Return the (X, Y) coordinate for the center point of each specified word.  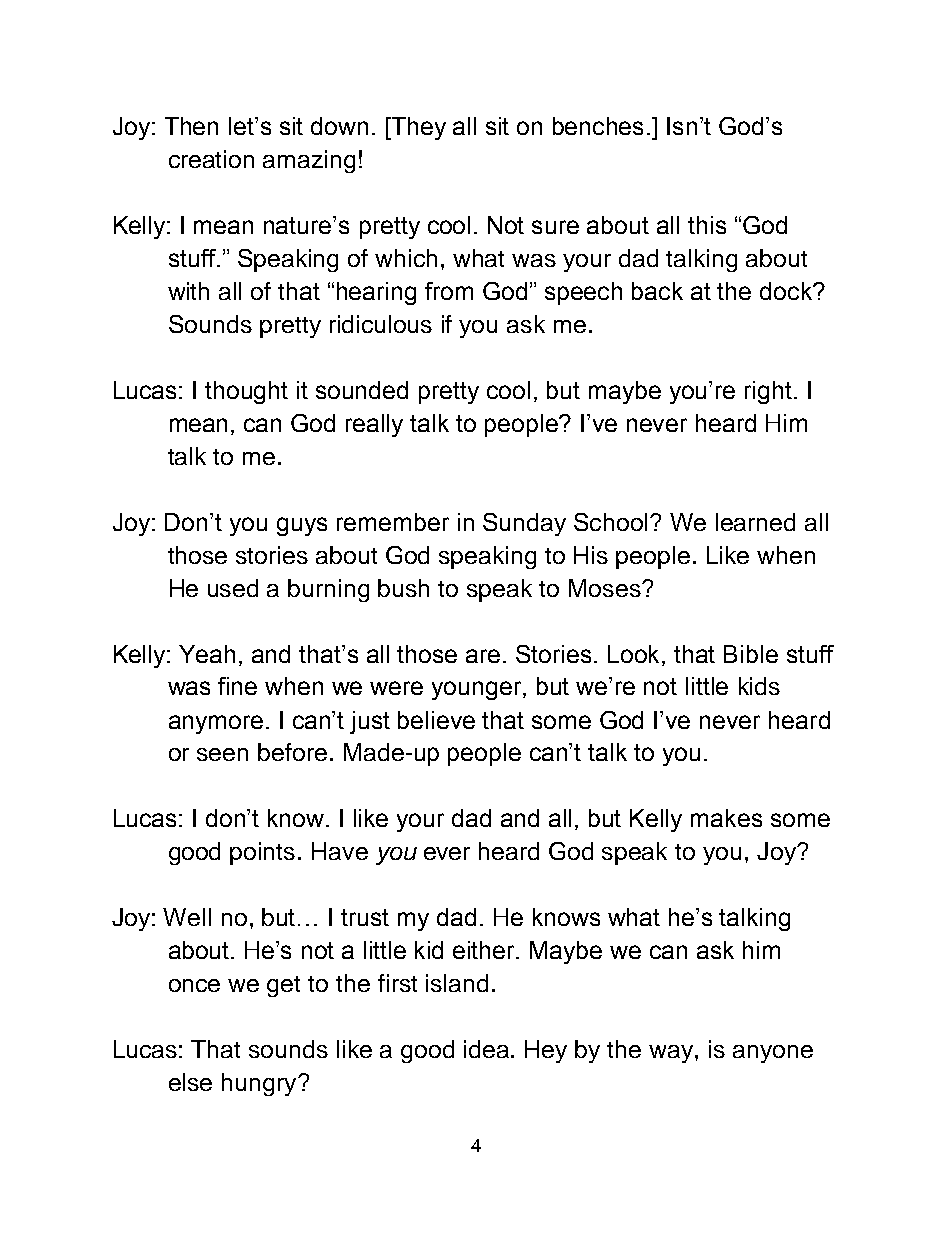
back (657, 291)
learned (755, 522)
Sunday (524, 524)
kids (759, 686)
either (485, 950)
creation (211, 159)
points (262, 853)
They (417, 128)
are (483, 656)
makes (726, 818)
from (449, 291)
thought (246, 392)
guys (302, 526)
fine (237, 686)
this (707, 225)
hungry (260, 1084)
